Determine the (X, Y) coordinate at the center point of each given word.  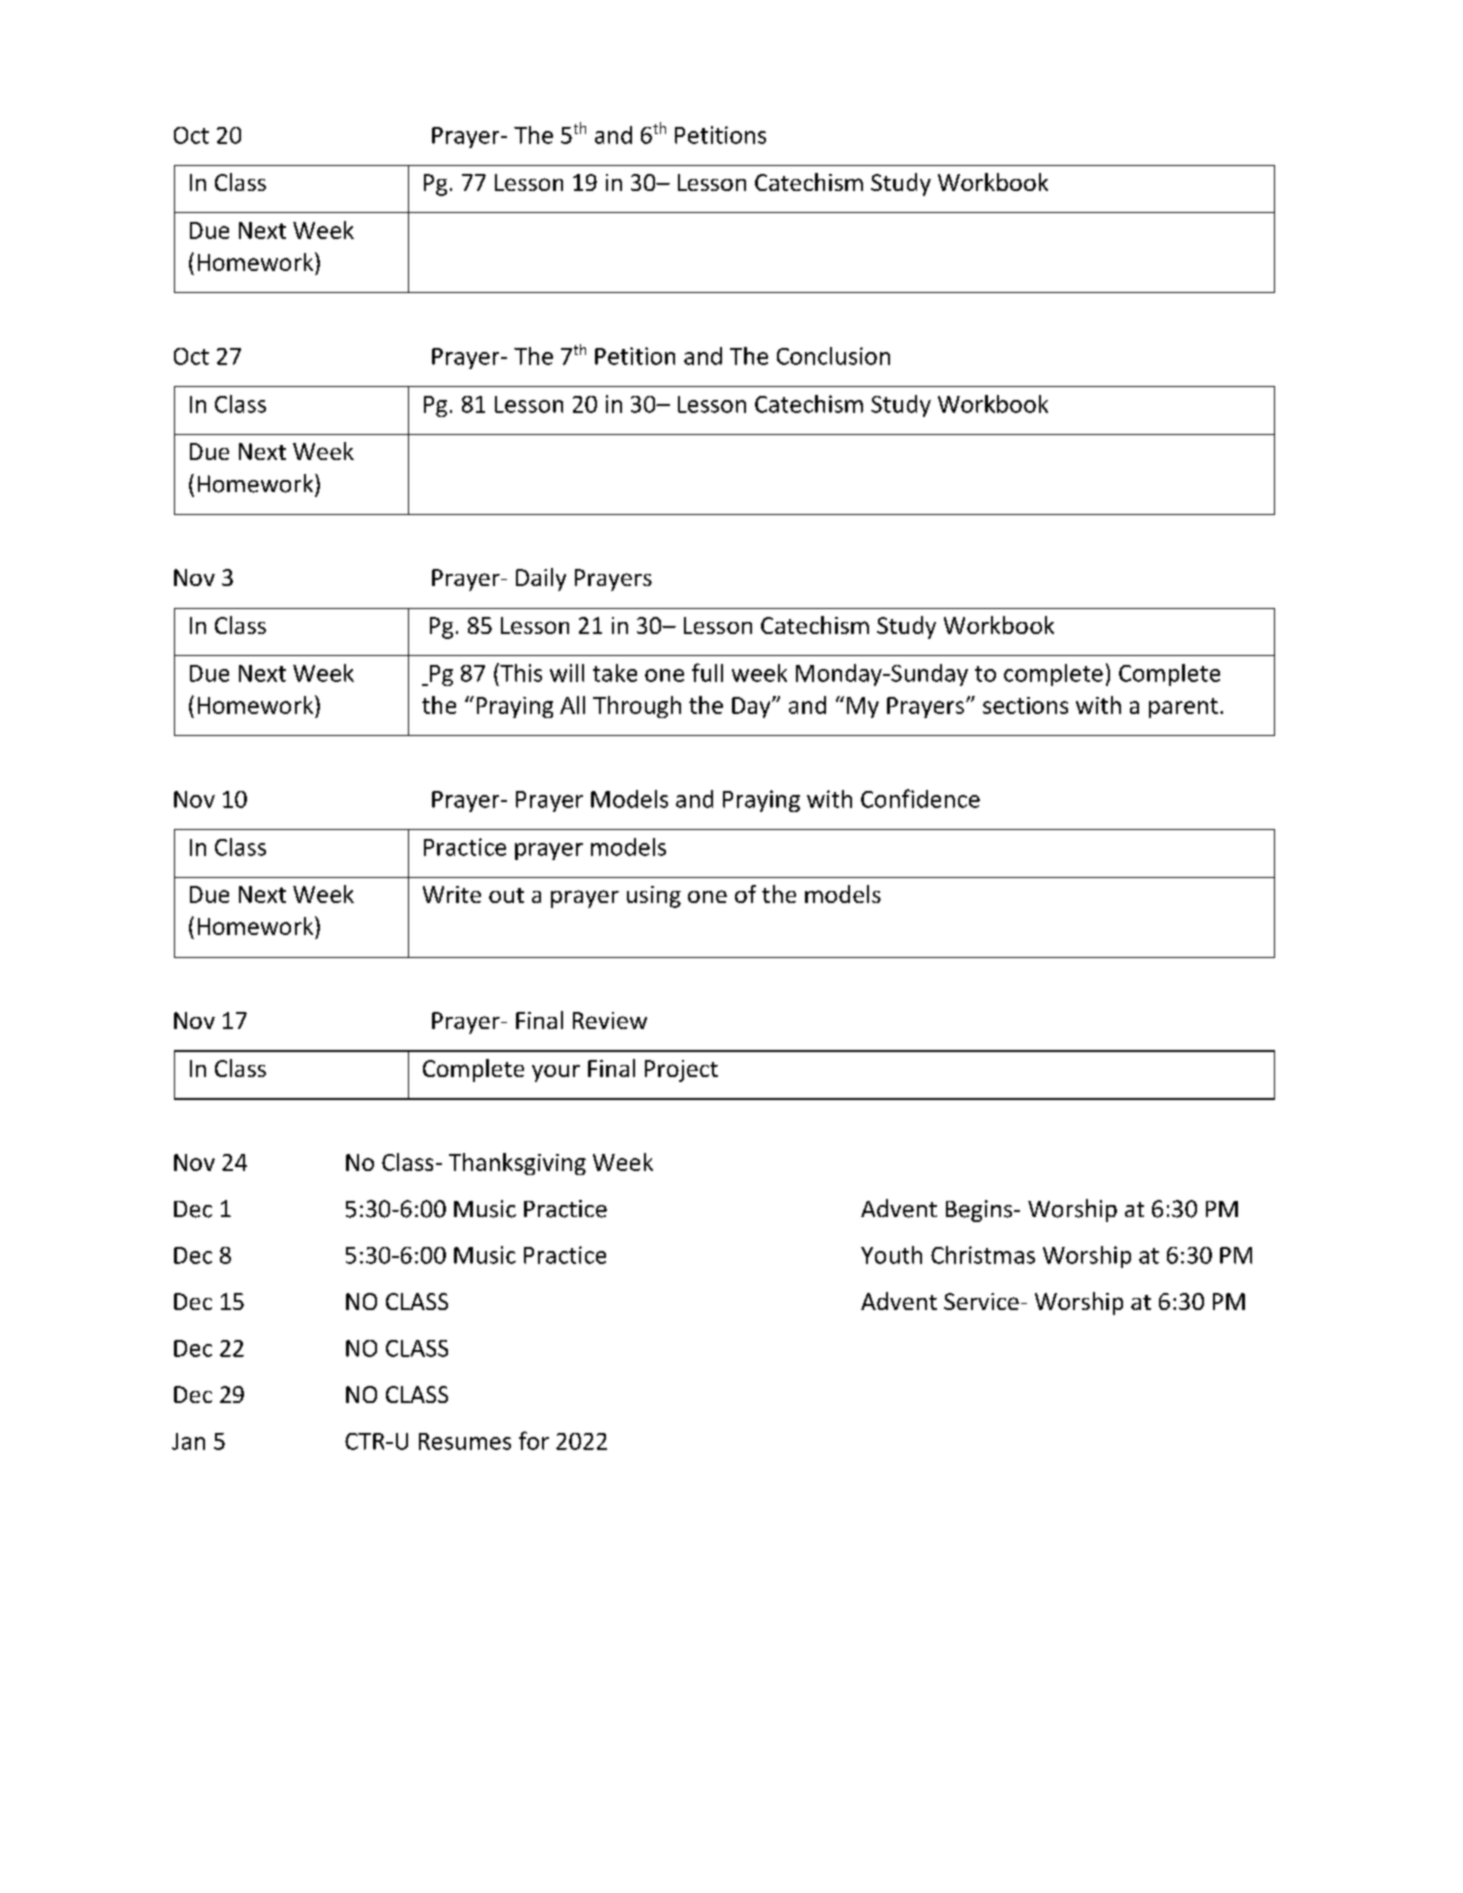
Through (637, 707)
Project (681, 1071)
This (520, 672)
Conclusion (833, 356)
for (534, 1440)
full (707, 672)
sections (1025, 705)
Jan (188, 1441)
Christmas (983, 1255)
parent (1183, 708)
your (556, 1073)
